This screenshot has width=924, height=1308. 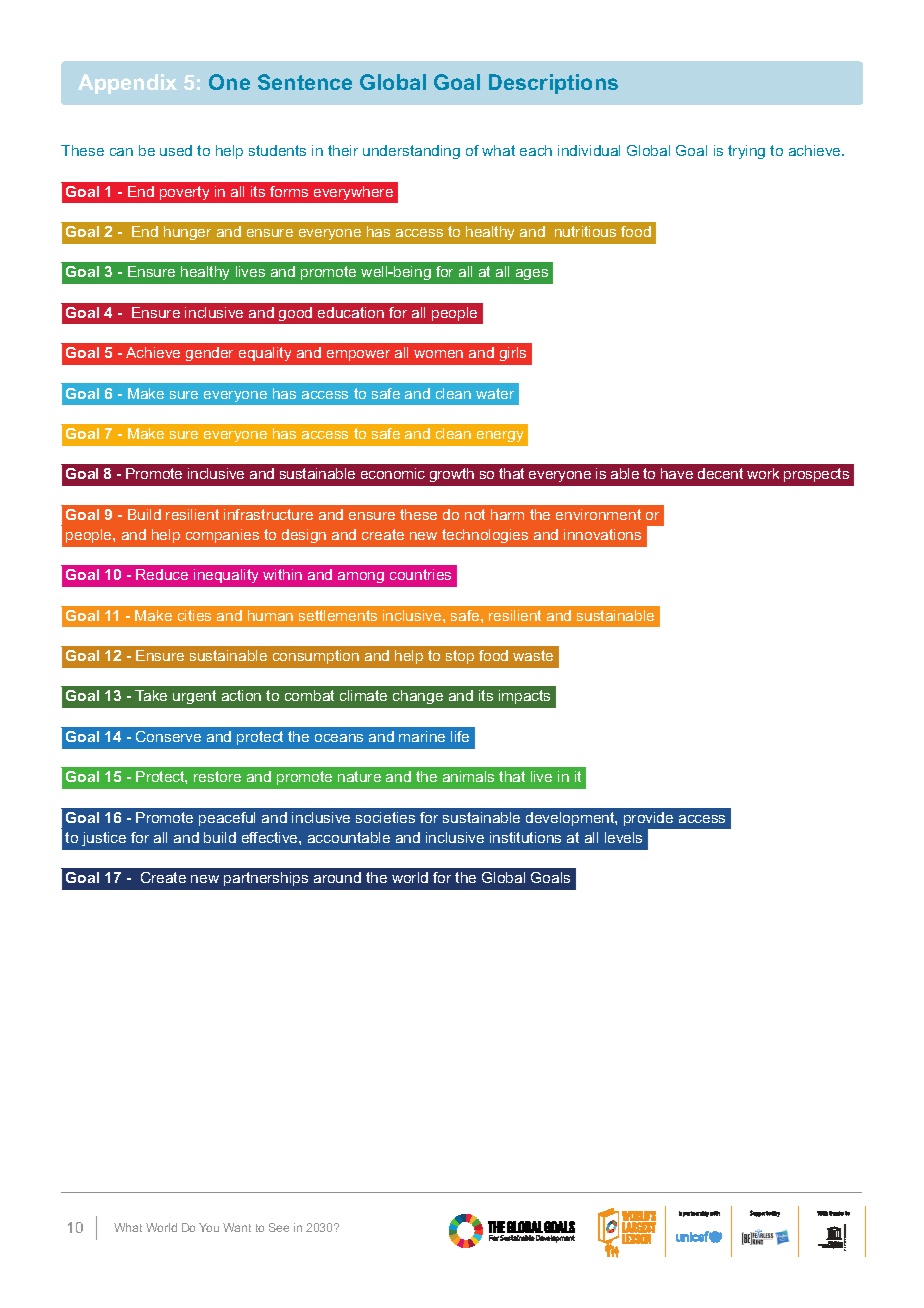 I want to click on understanding, so click(x=411, y=152).
